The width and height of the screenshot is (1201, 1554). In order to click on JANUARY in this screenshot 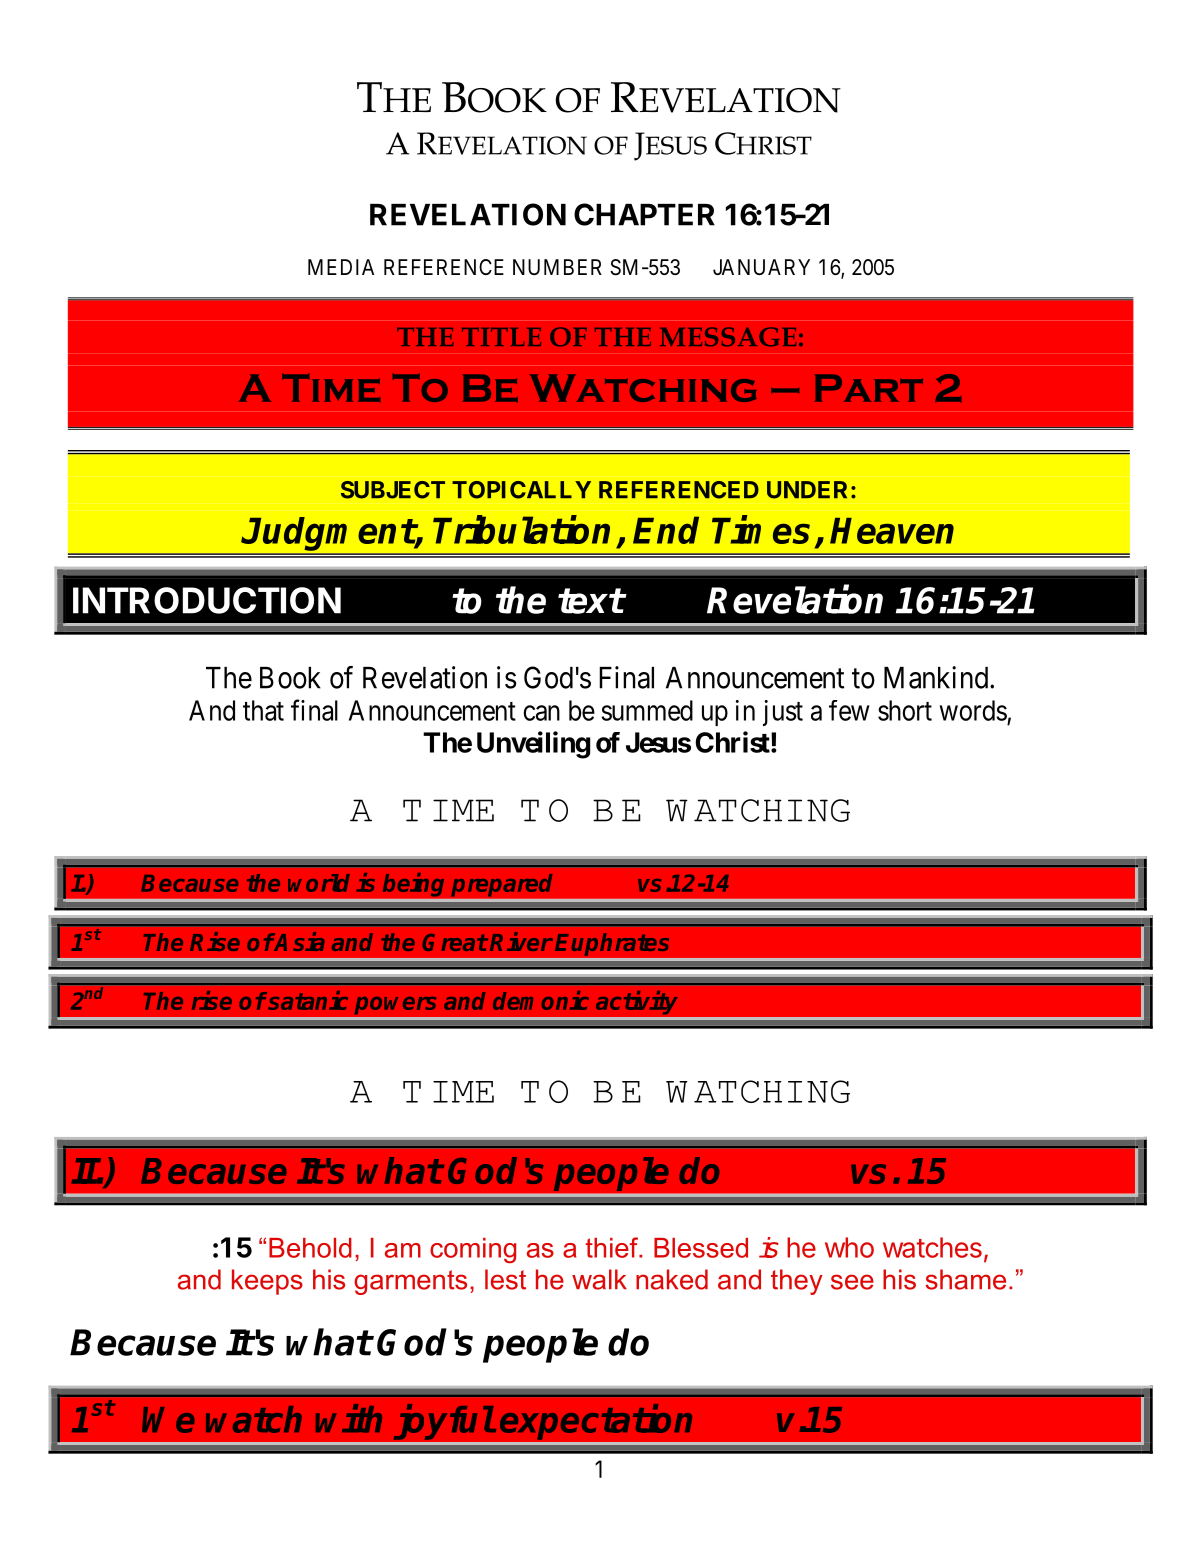, I will do `click(761, 267)`.
